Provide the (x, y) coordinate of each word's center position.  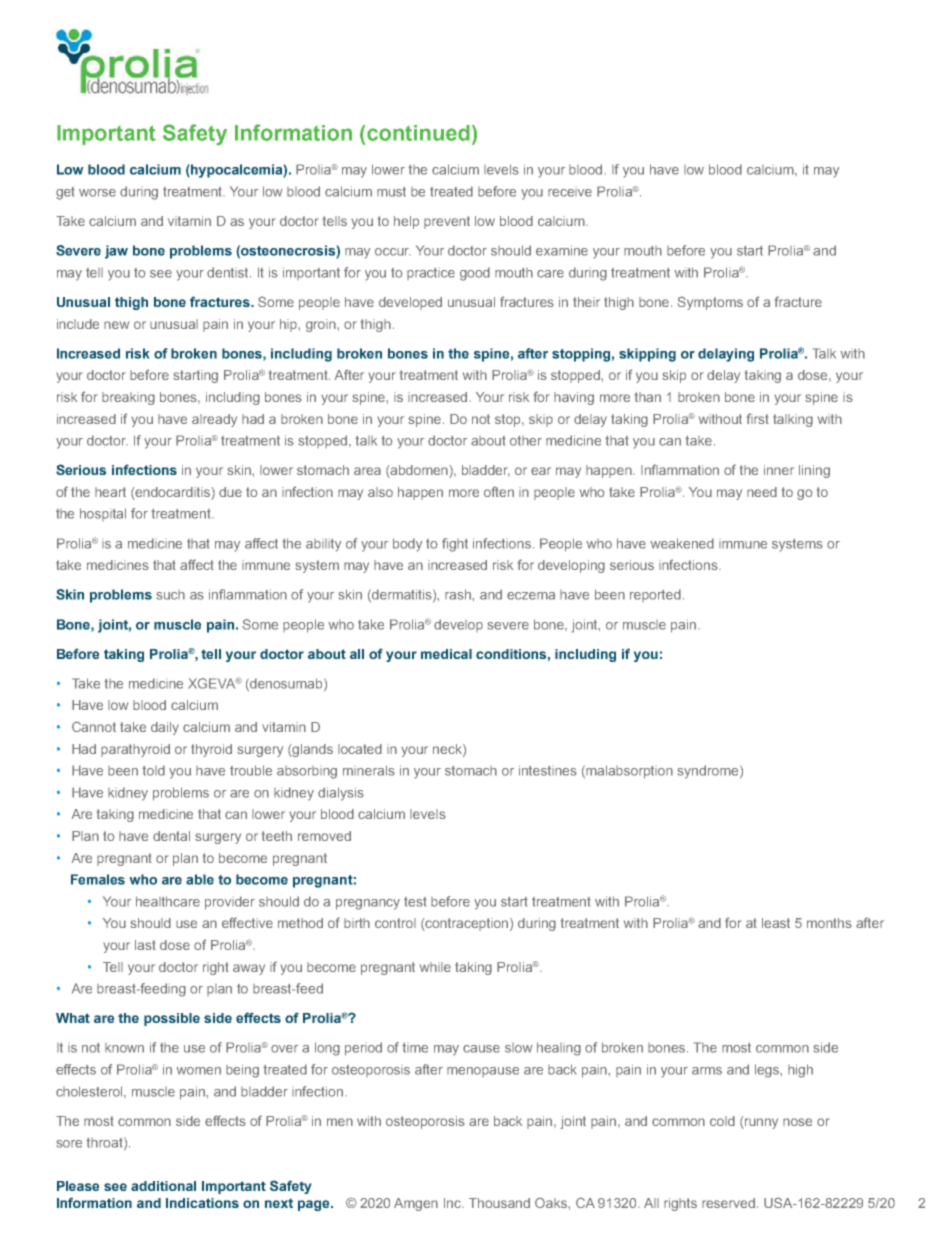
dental (171, 836)
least (776, 923)
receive (570, 193)
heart (110, 492)
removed (324, 836)
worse (97, 193)
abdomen (419, 471)
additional (163, 1186)
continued (418, 133)
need (762, 492)
